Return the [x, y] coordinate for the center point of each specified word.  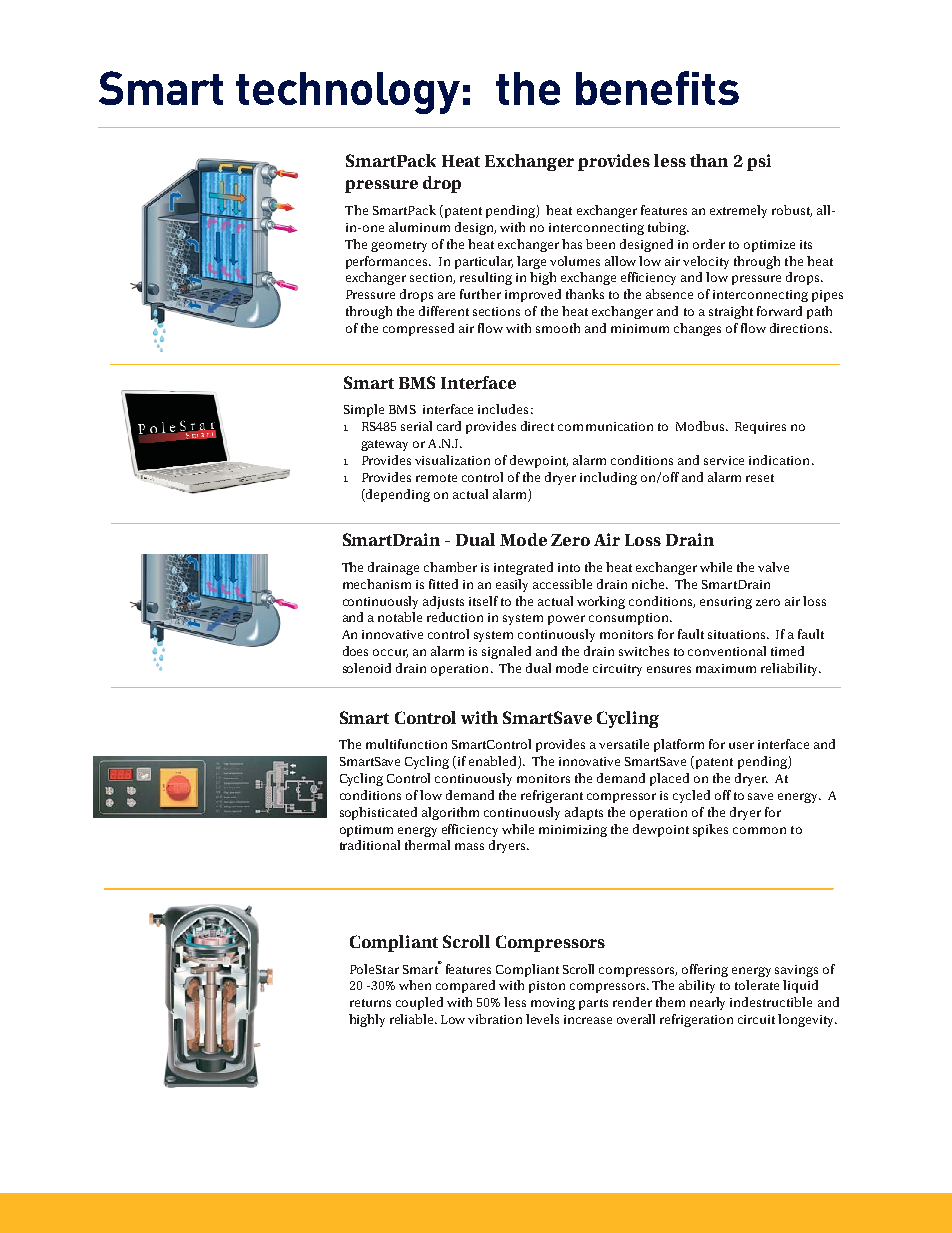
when [415, 985]
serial [416, 426]
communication [605, 426]
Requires [760, 428]
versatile [624, 744]
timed [787, 651]
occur [390, 653]
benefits [657, 88]
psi [759, 162]
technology [348, 93]
